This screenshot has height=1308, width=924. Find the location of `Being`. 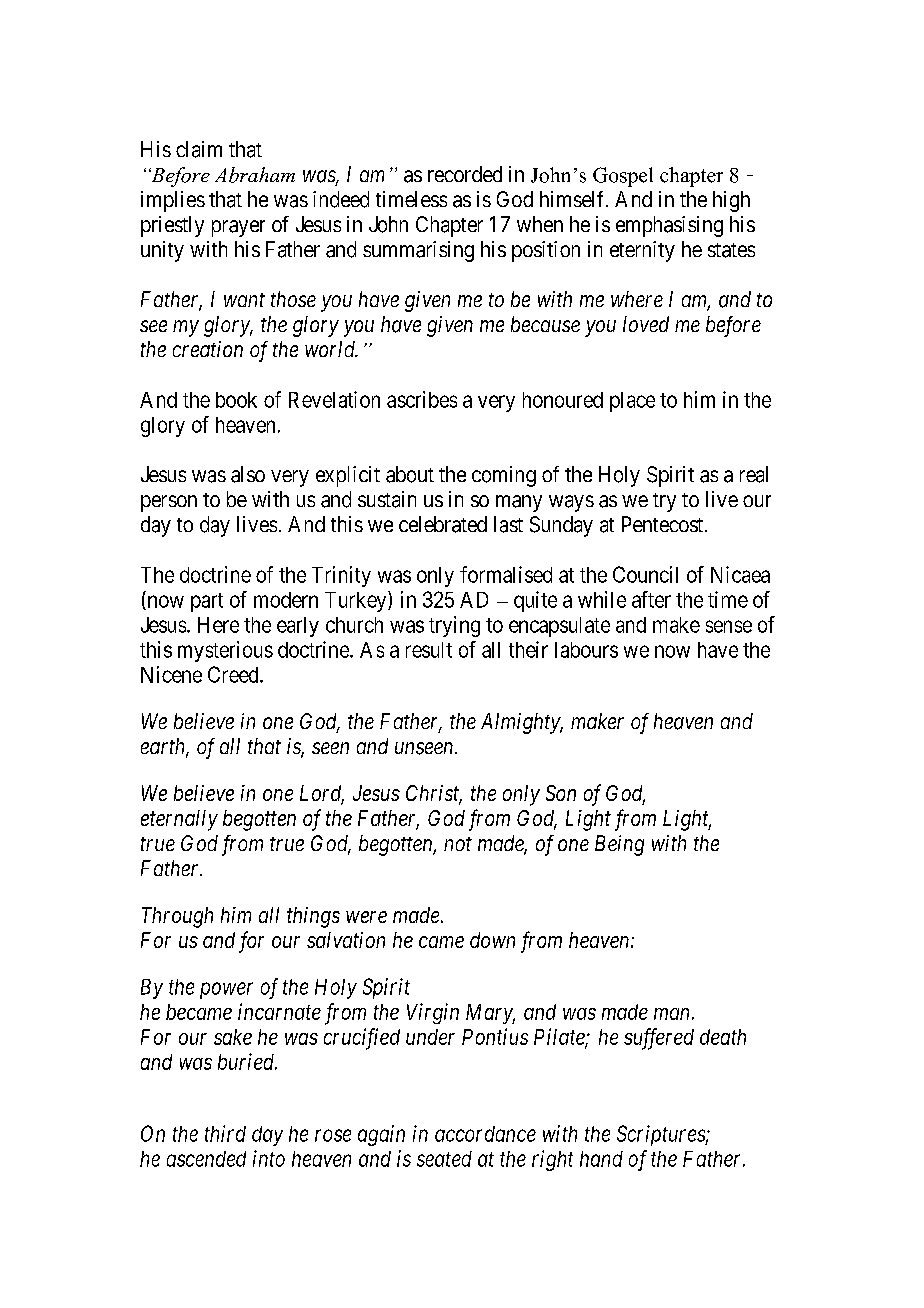

Being is located at coordinates (619, 845).
